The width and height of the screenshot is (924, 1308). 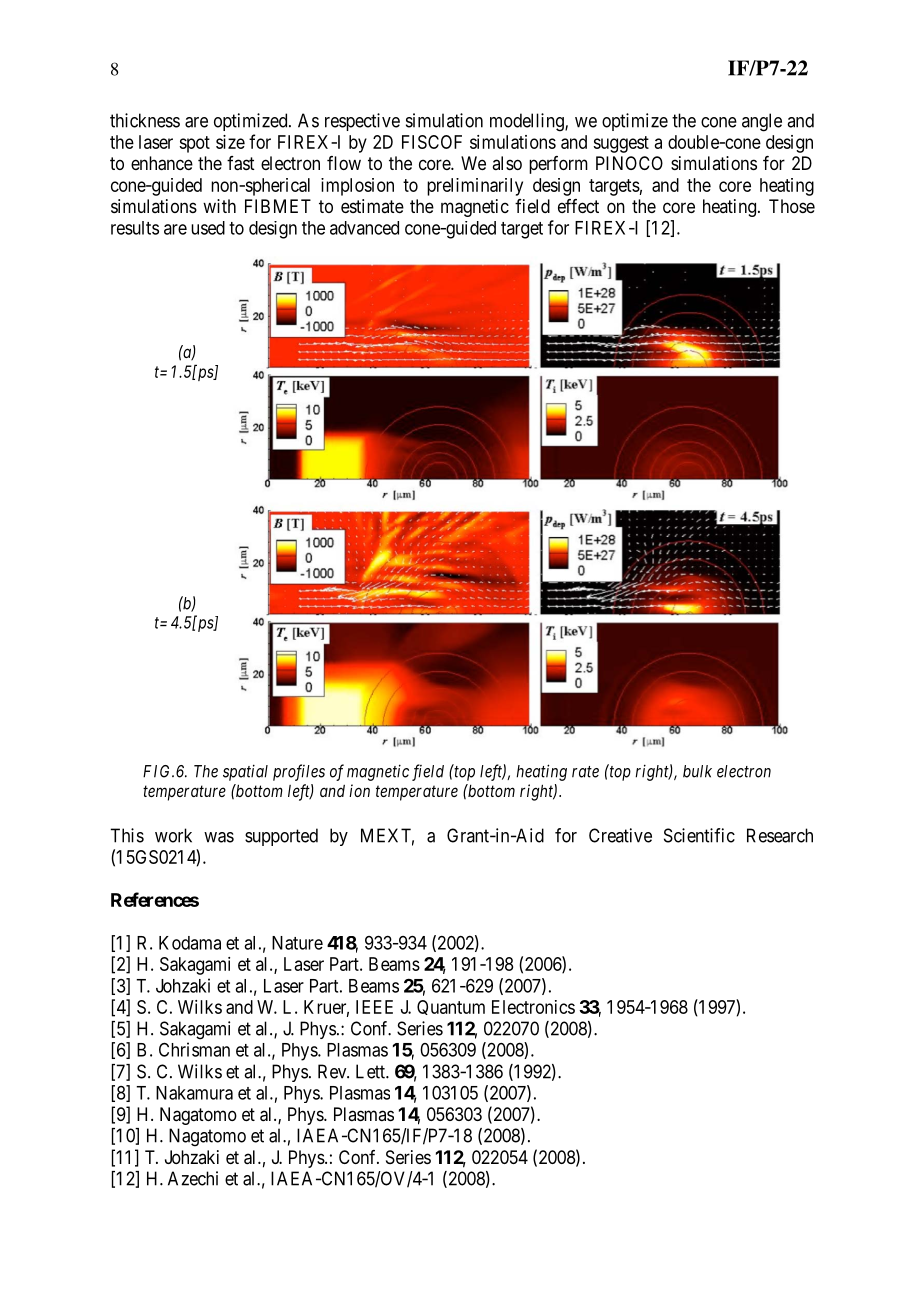 I want to click on spatial, so click(x=245, y=772).
